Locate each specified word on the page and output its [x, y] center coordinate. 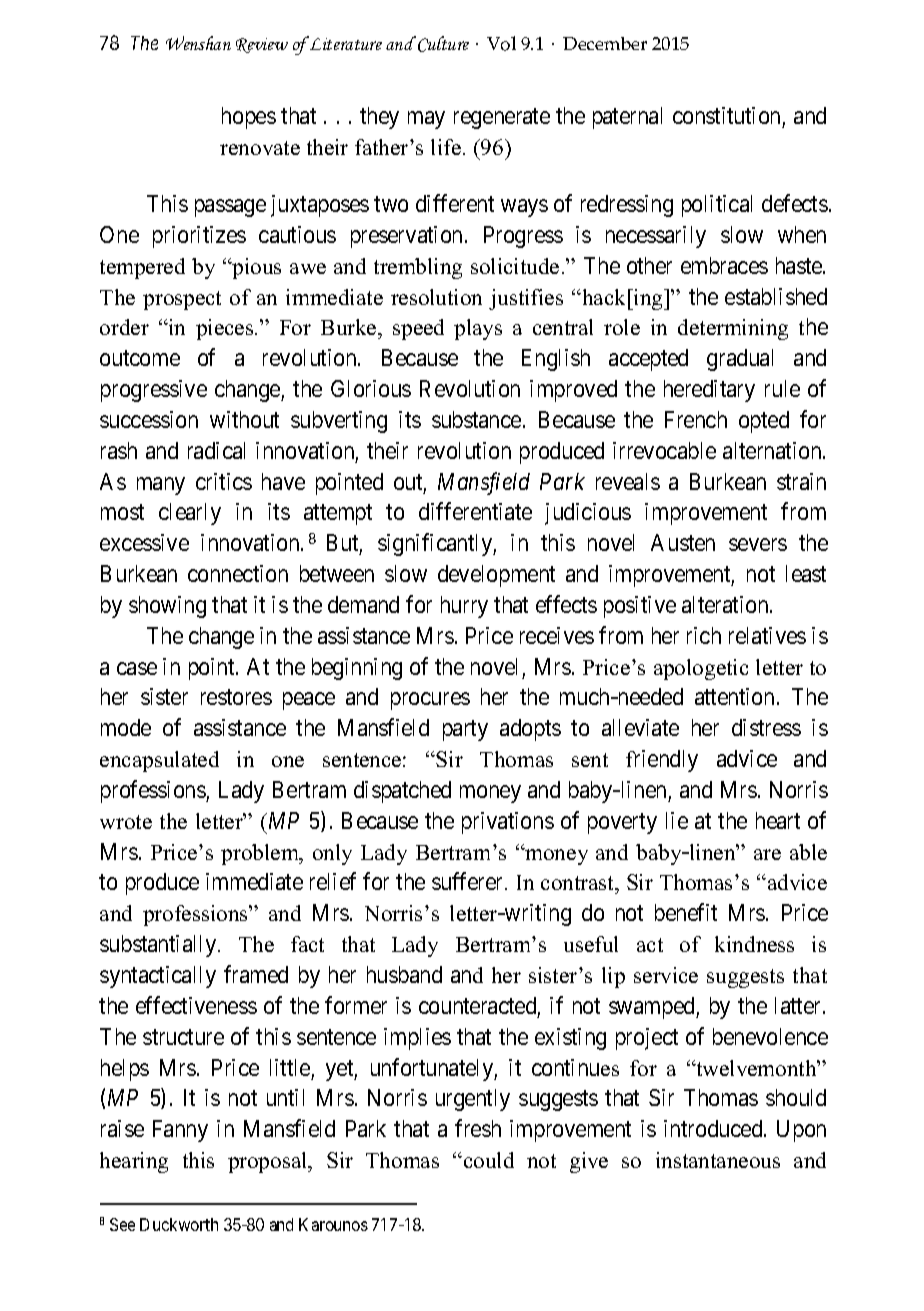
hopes [249, 118]
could [489, 1160]
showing [167, 607]
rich [704, 635]
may [426, 120]
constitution [726, 115]
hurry [464, 607]
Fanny [180, 1131]
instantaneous [718, 1160]
